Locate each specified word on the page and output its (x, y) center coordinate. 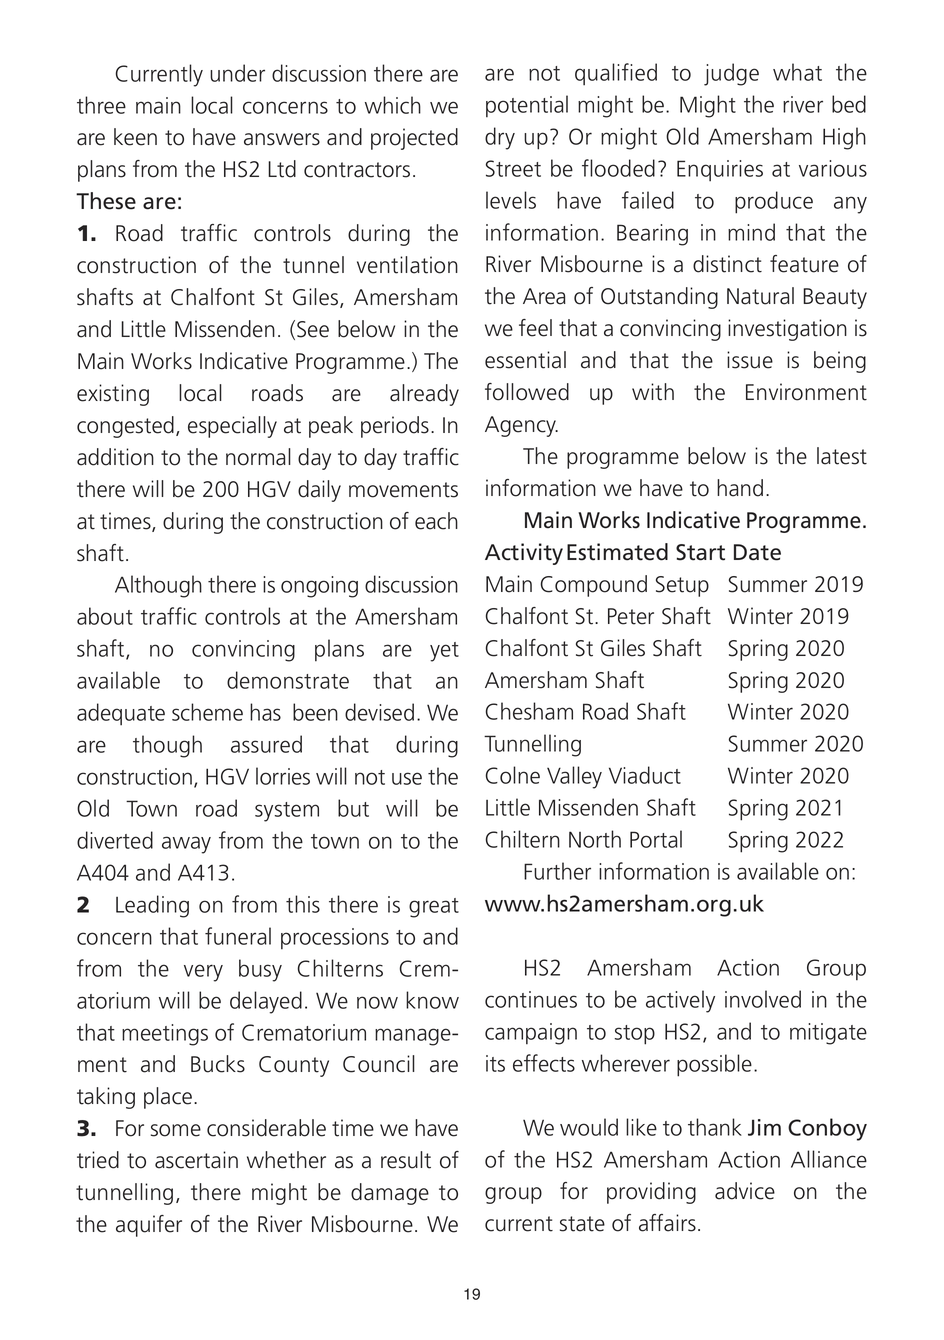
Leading (152, 906)
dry (500, 138)
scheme (207, 712)
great (434, 908)
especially (232, 427)
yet (444, 652)
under (237, 73)
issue (750, 360)
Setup (682, 586)
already (424, 395)
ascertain (196, 1160)
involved (763, 999)
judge (731, 74)
